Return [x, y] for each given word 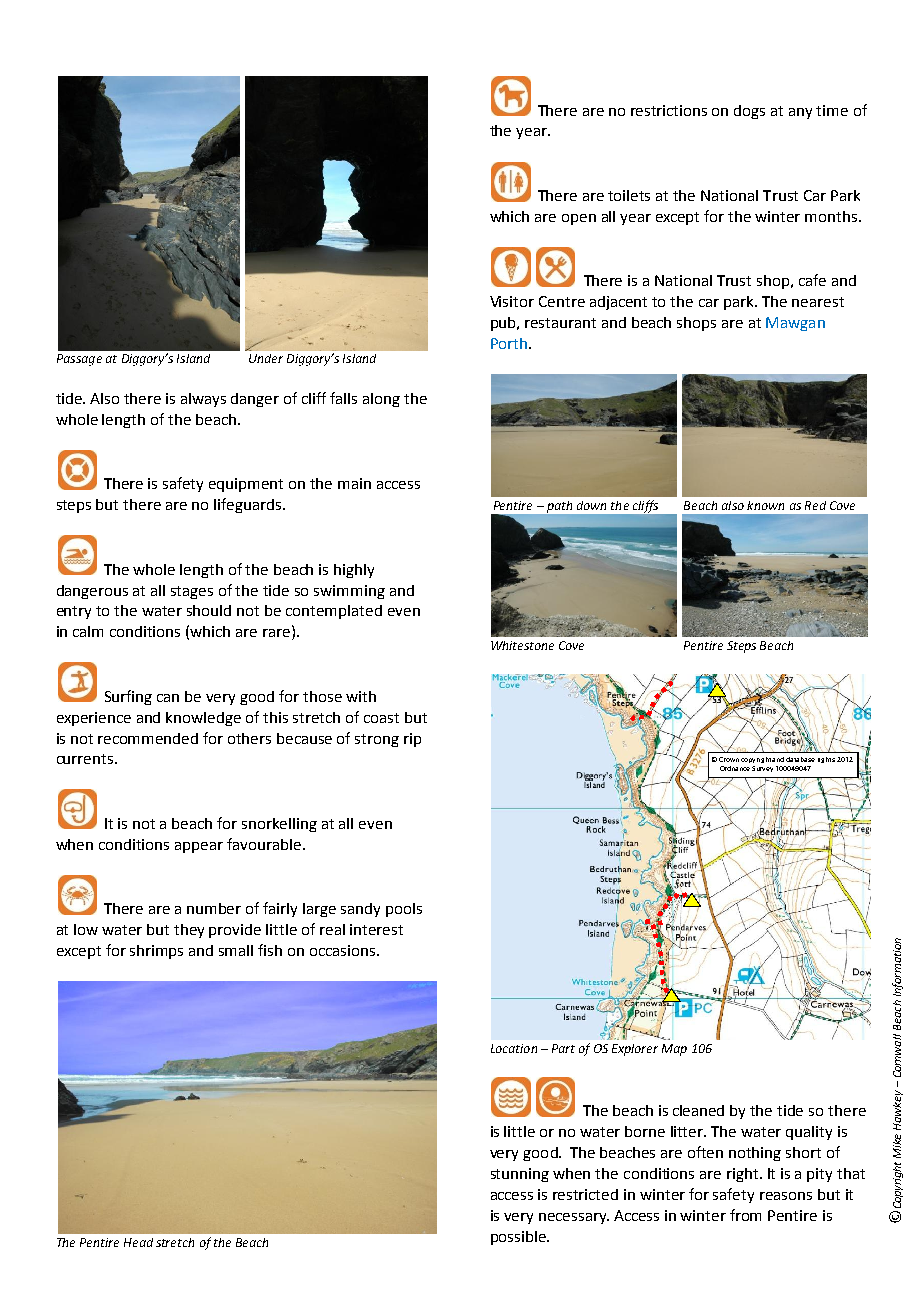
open [579, 219]
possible [519, 1238]
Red [815, 505]
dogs [749, 112]
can [168, 698]
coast [381, 718]
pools [404, 910]
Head [138, 1242]
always [203, 400]
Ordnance [735, 768]
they [189, 931]
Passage [79, 360]
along [381, 400]
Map [674, 1050]
